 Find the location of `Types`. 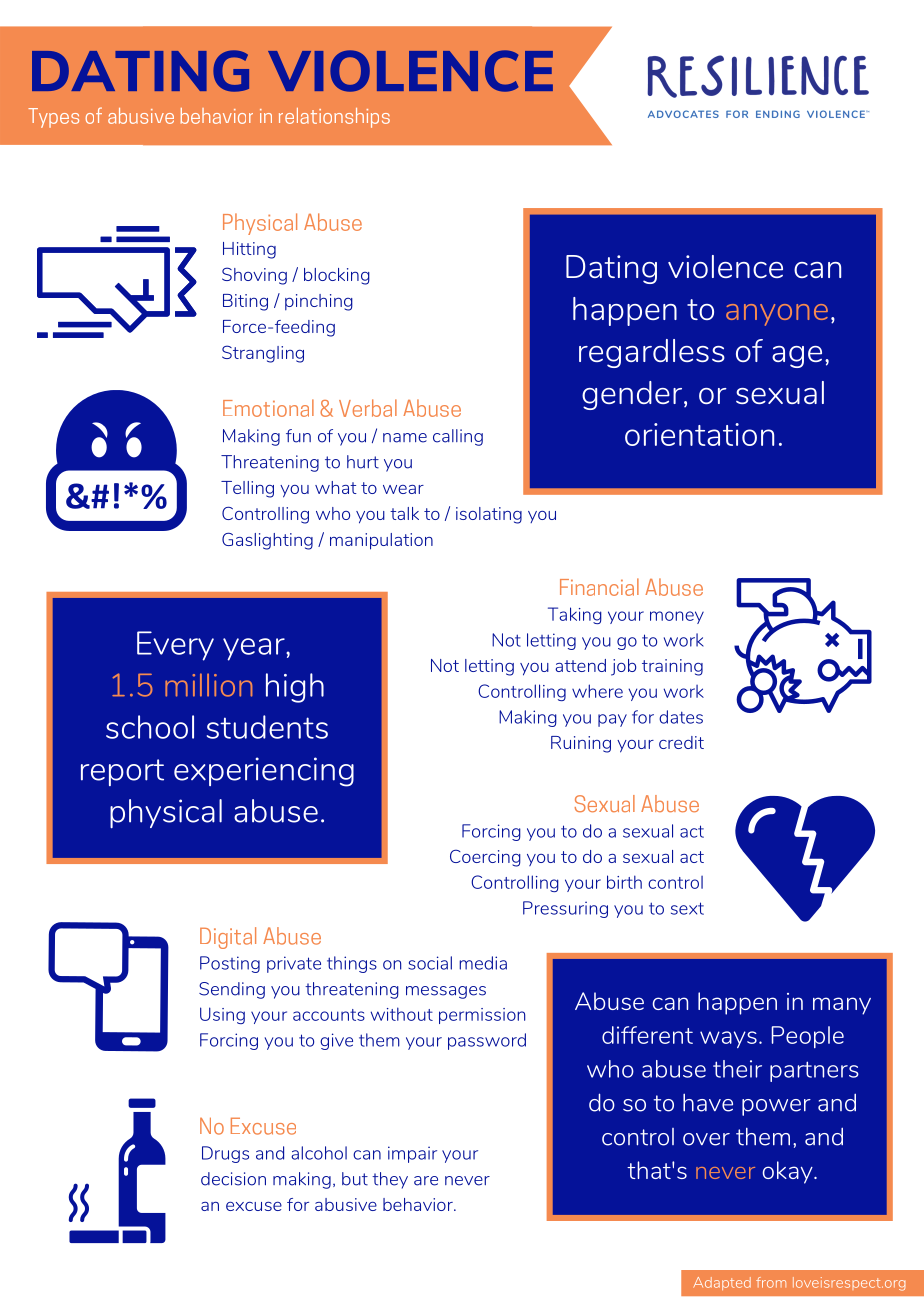

Types is located at coordinates (53, 118).
